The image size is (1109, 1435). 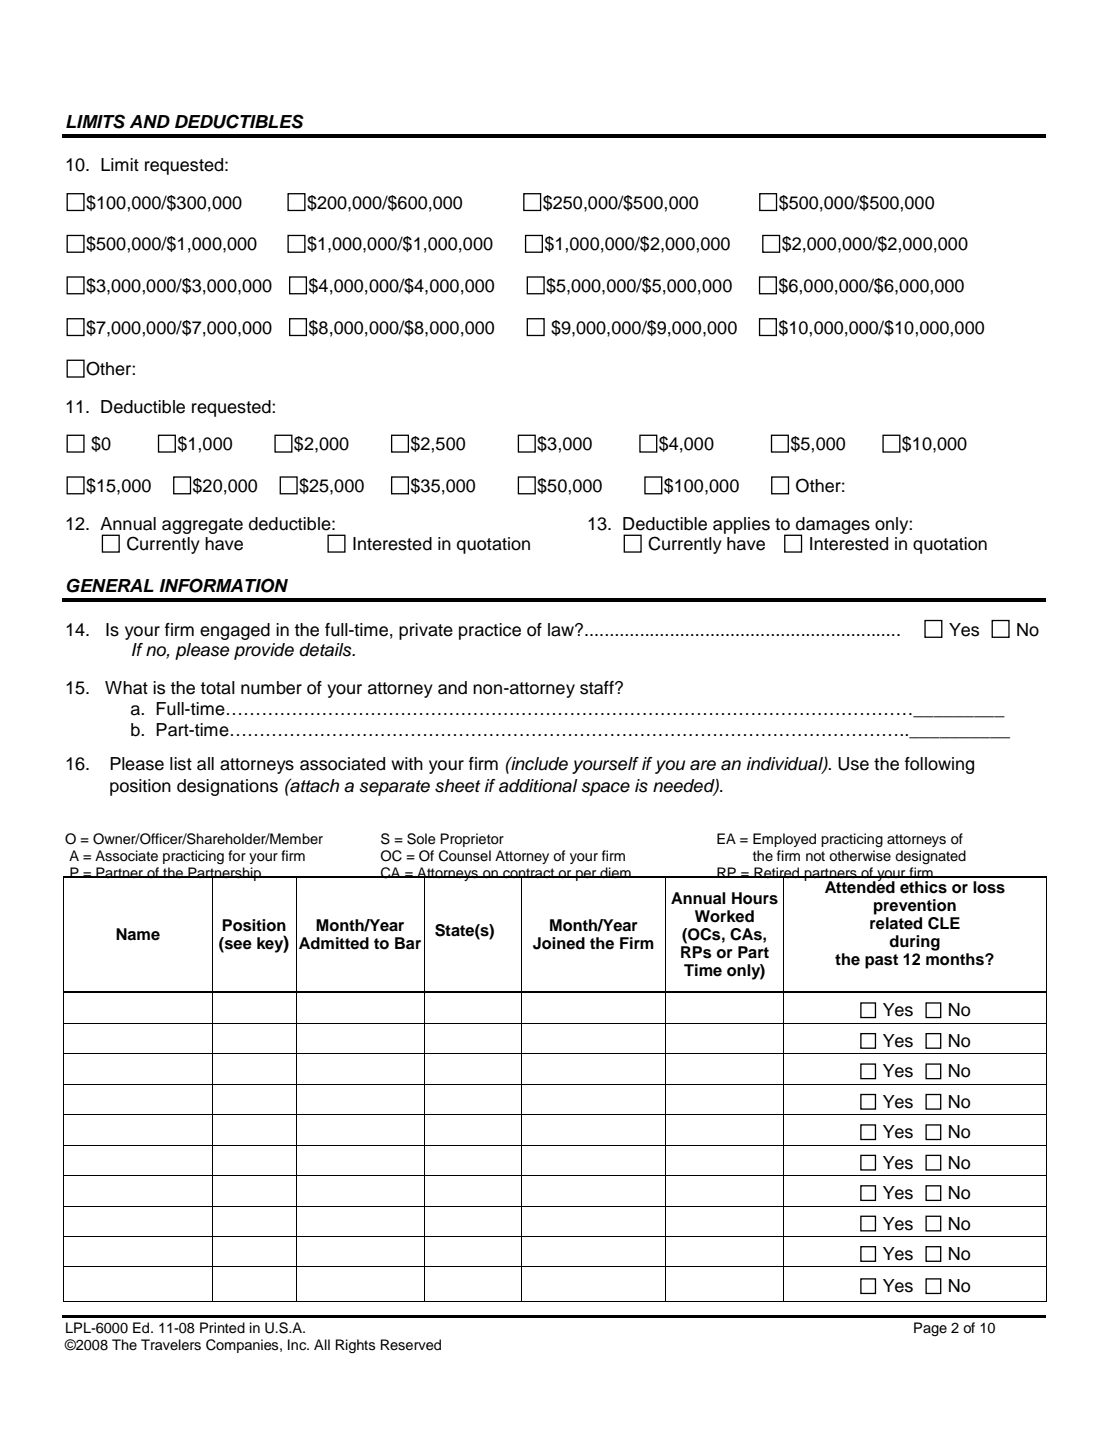 I want to click on aggregate, so click(x=202, y=526).
